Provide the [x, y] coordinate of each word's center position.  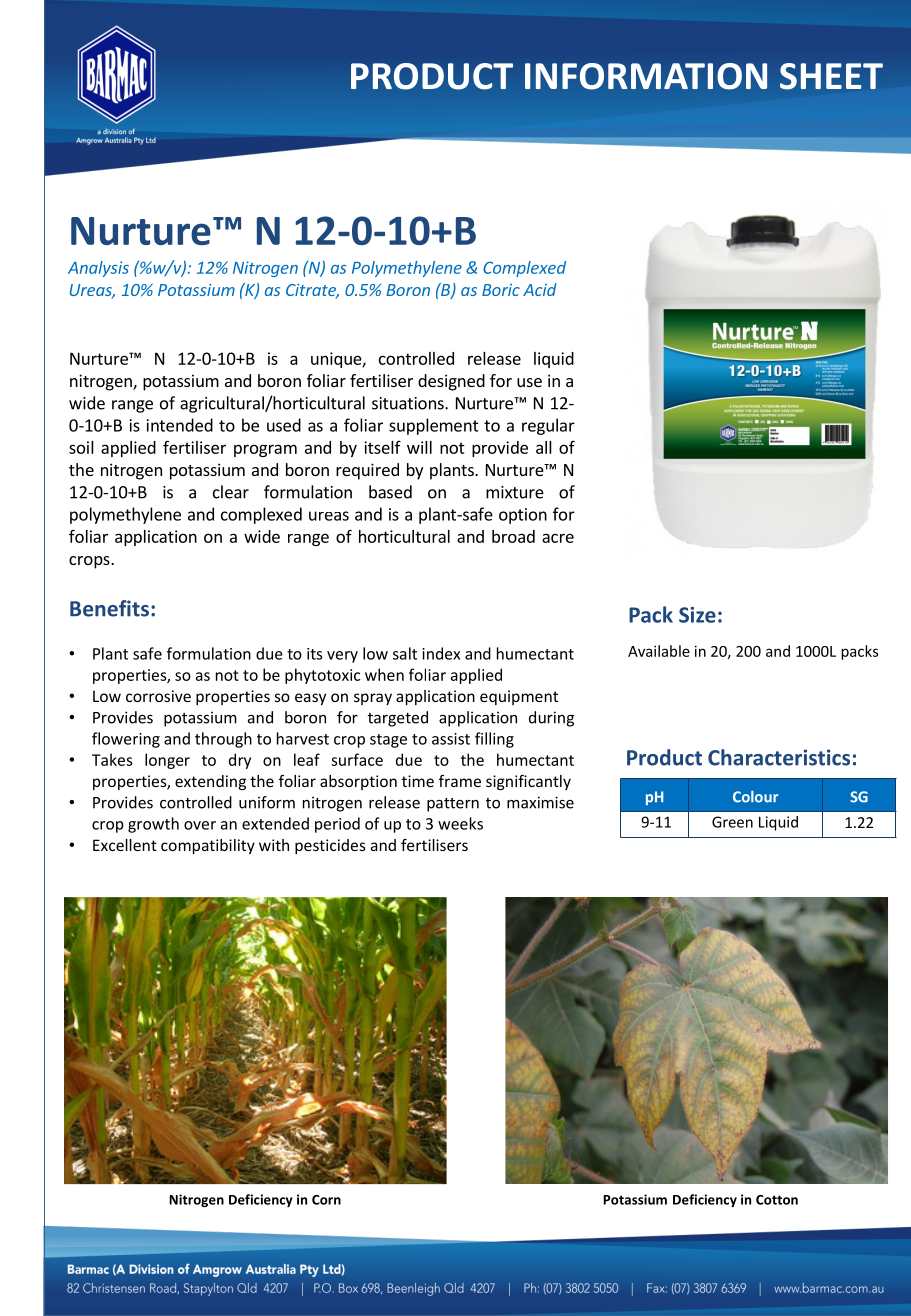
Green [732, 822]
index [441, 653]
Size [697, 615]
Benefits [109, 608]
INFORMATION [646, 76]
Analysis [98, 269]
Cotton [777, 1200]
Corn [326, 1200]
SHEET [831, 76]
